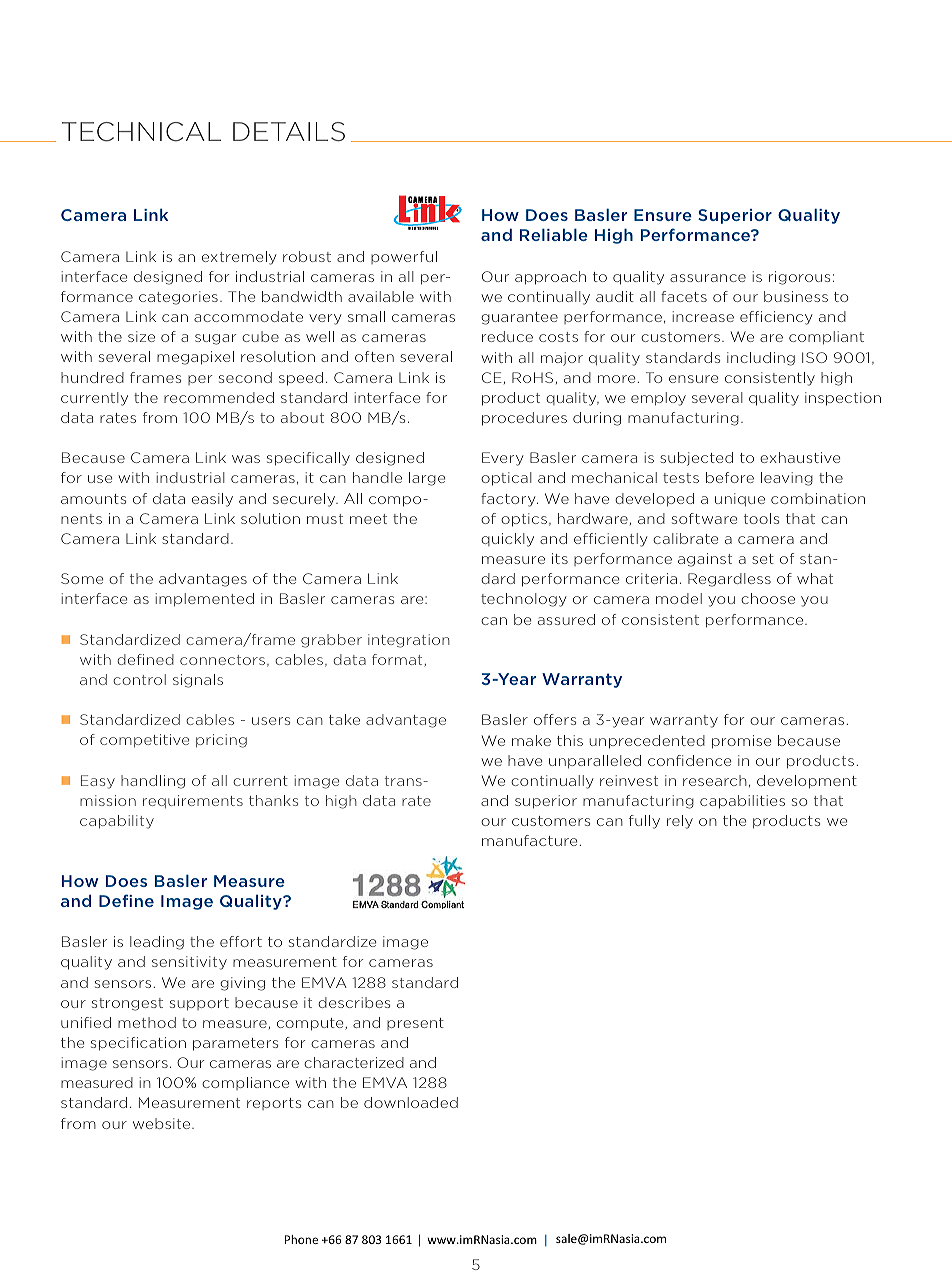  What do you see at coordinates (411, 1102) in the screenshot?
I see `downloaded` at bounding box center [411, 1102].
